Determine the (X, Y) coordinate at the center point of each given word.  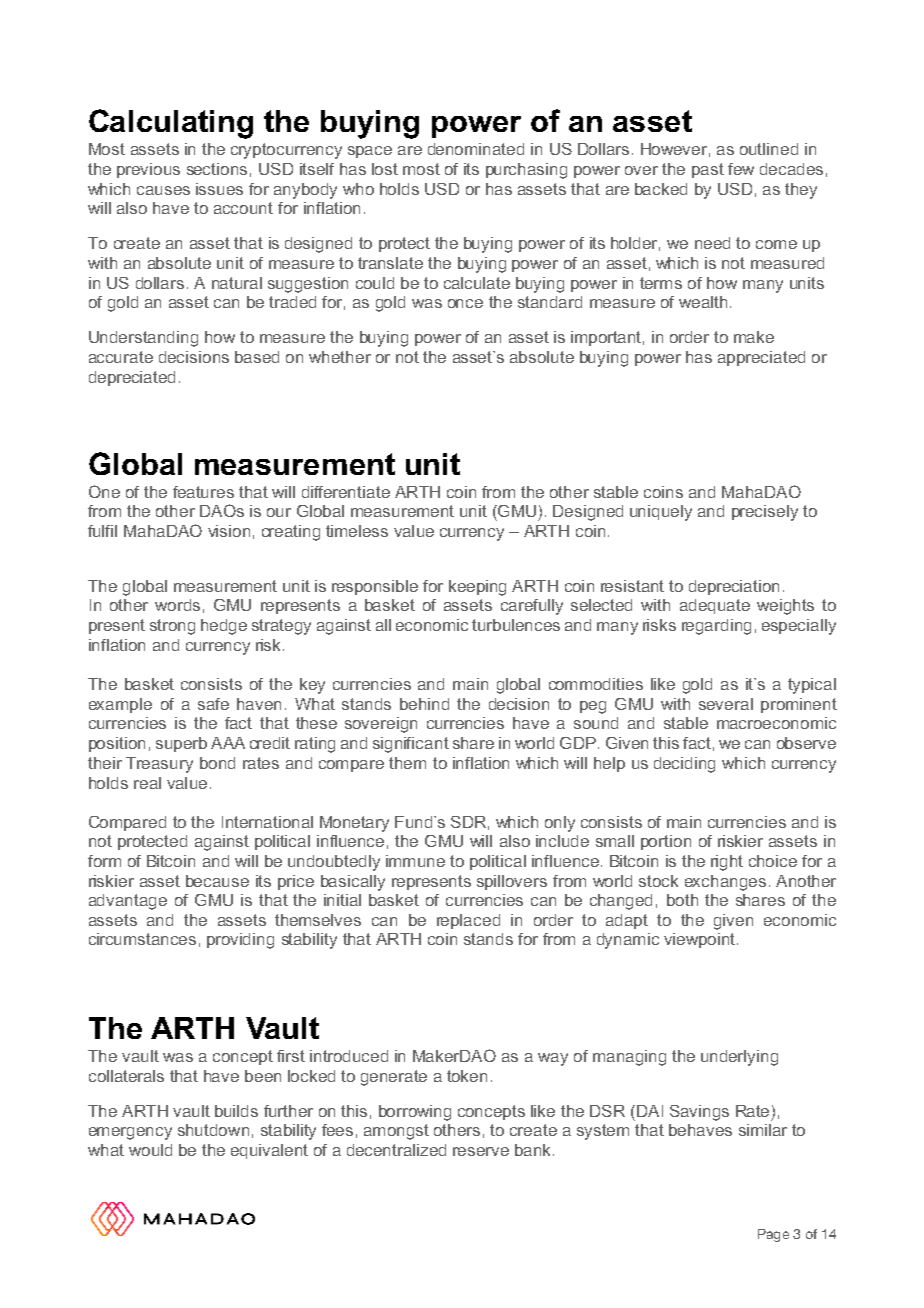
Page (773, 1235)
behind (424, 704)
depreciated (132, 378)
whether (340, 357)
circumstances (142, 939)
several (726, 704)
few (741, 169)
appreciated (761, 358)
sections (217, 169)
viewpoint (701, 940)
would (150, 1150)
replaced (468, 921)
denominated (476, 149)
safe (213, 704)
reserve (481, 1151)
